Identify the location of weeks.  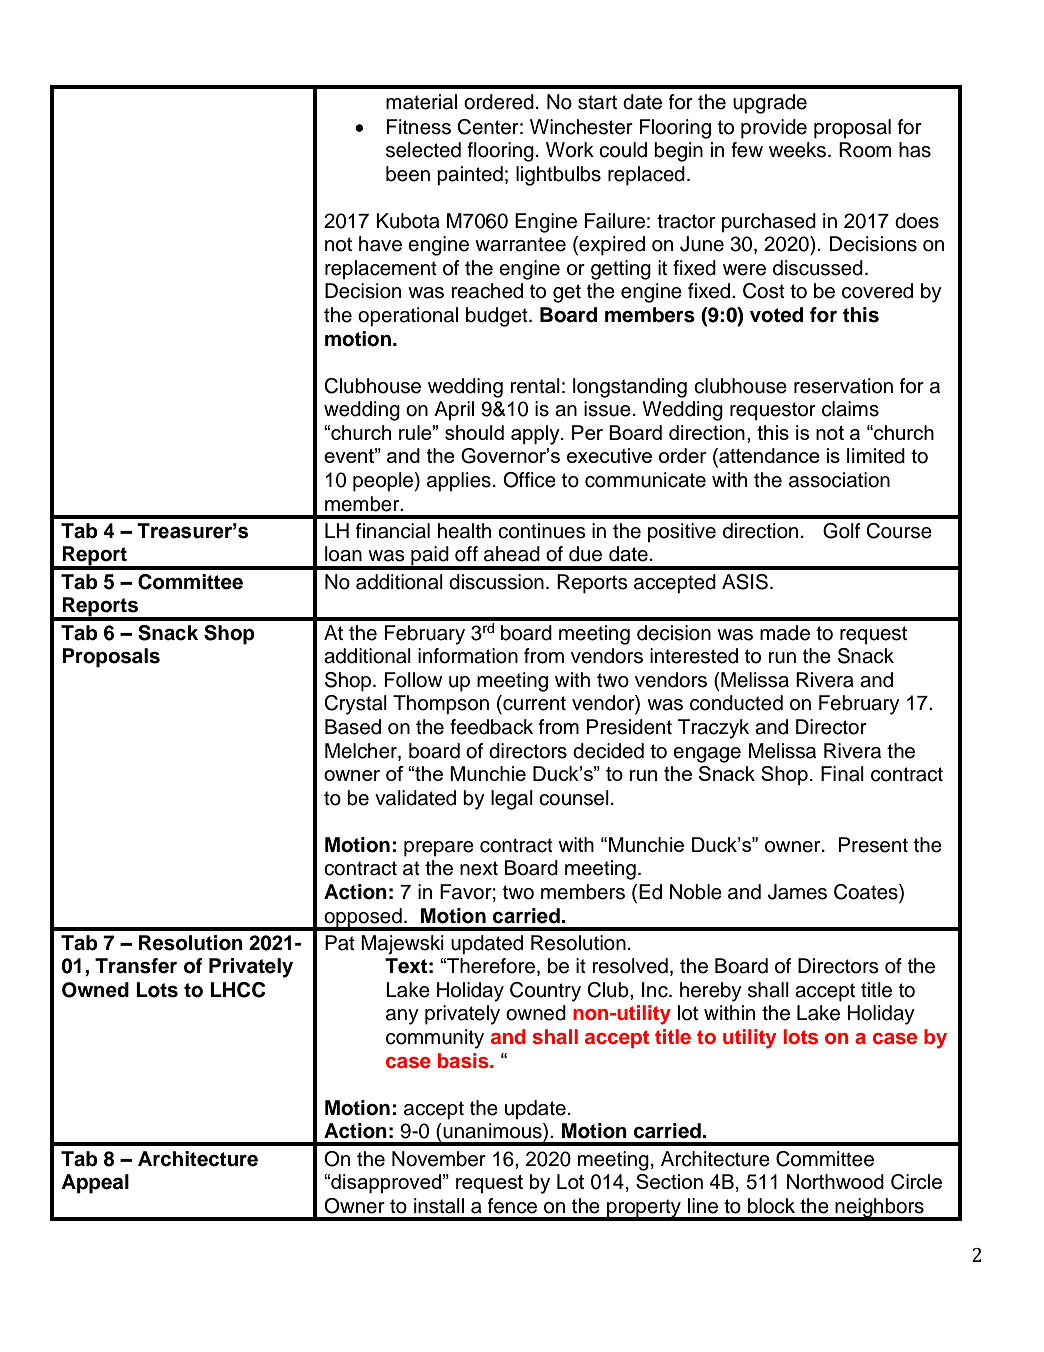
(797, 150).
